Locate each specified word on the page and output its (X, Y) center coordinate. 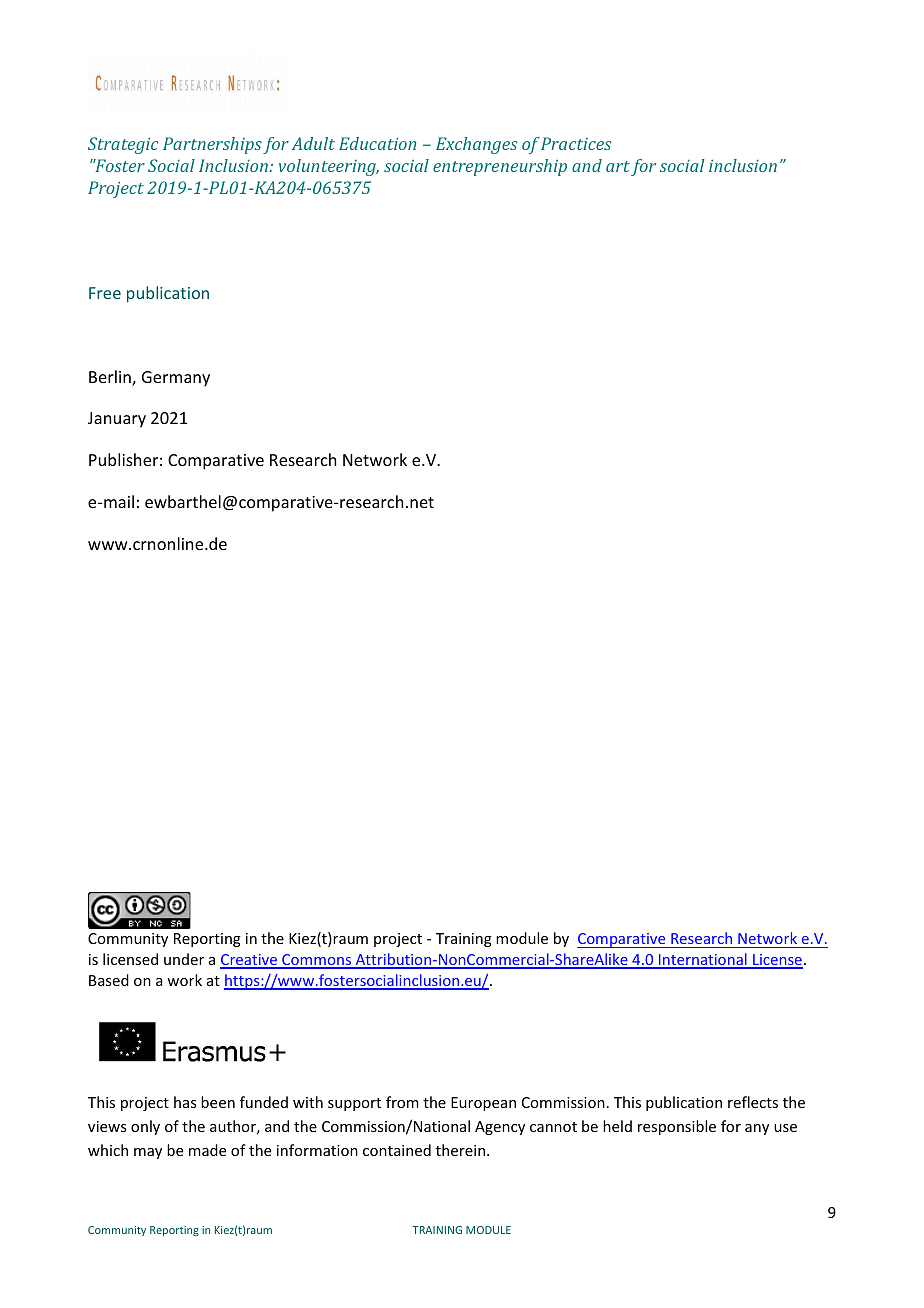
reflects (753, 1102)
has (185, 1102)
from (402, 1102)
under (184, 959)
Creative (250, 961)
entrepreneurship (500, 167)
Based (109, 980)
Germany (176, 379)
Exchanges (476, 145)
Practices (576, 143)
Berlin (111, 378)
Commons (317, 961)
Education (377, 143)
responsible (677, 1127)
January (117, 420)
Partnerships (212, 145)
